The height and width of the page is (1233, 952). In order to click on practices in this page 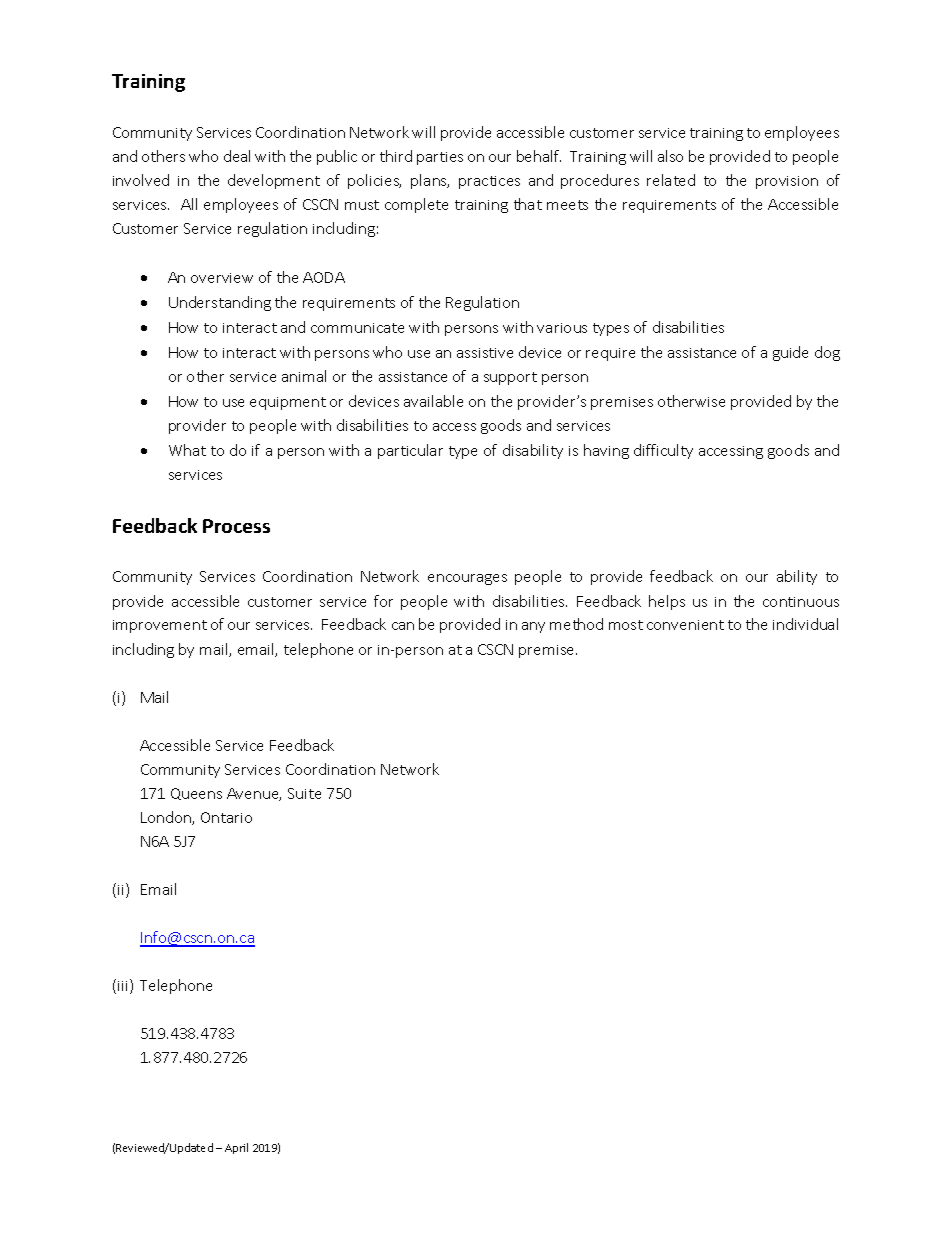, I will do `click(489, 182)`.
